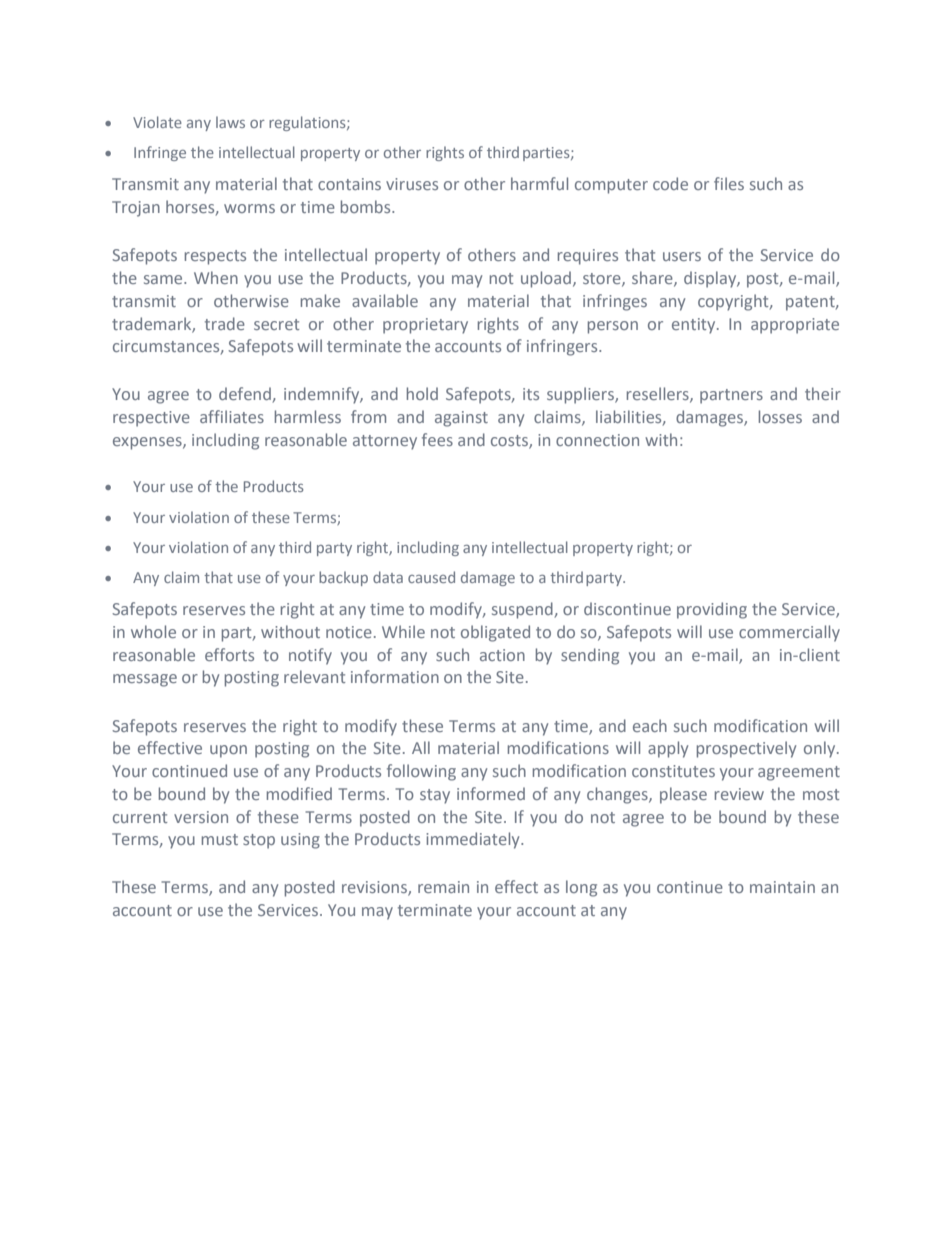  What do you see at coordinates (780, 416) in the screenshot?
I see `losses` at bounding box center [780, 416].
